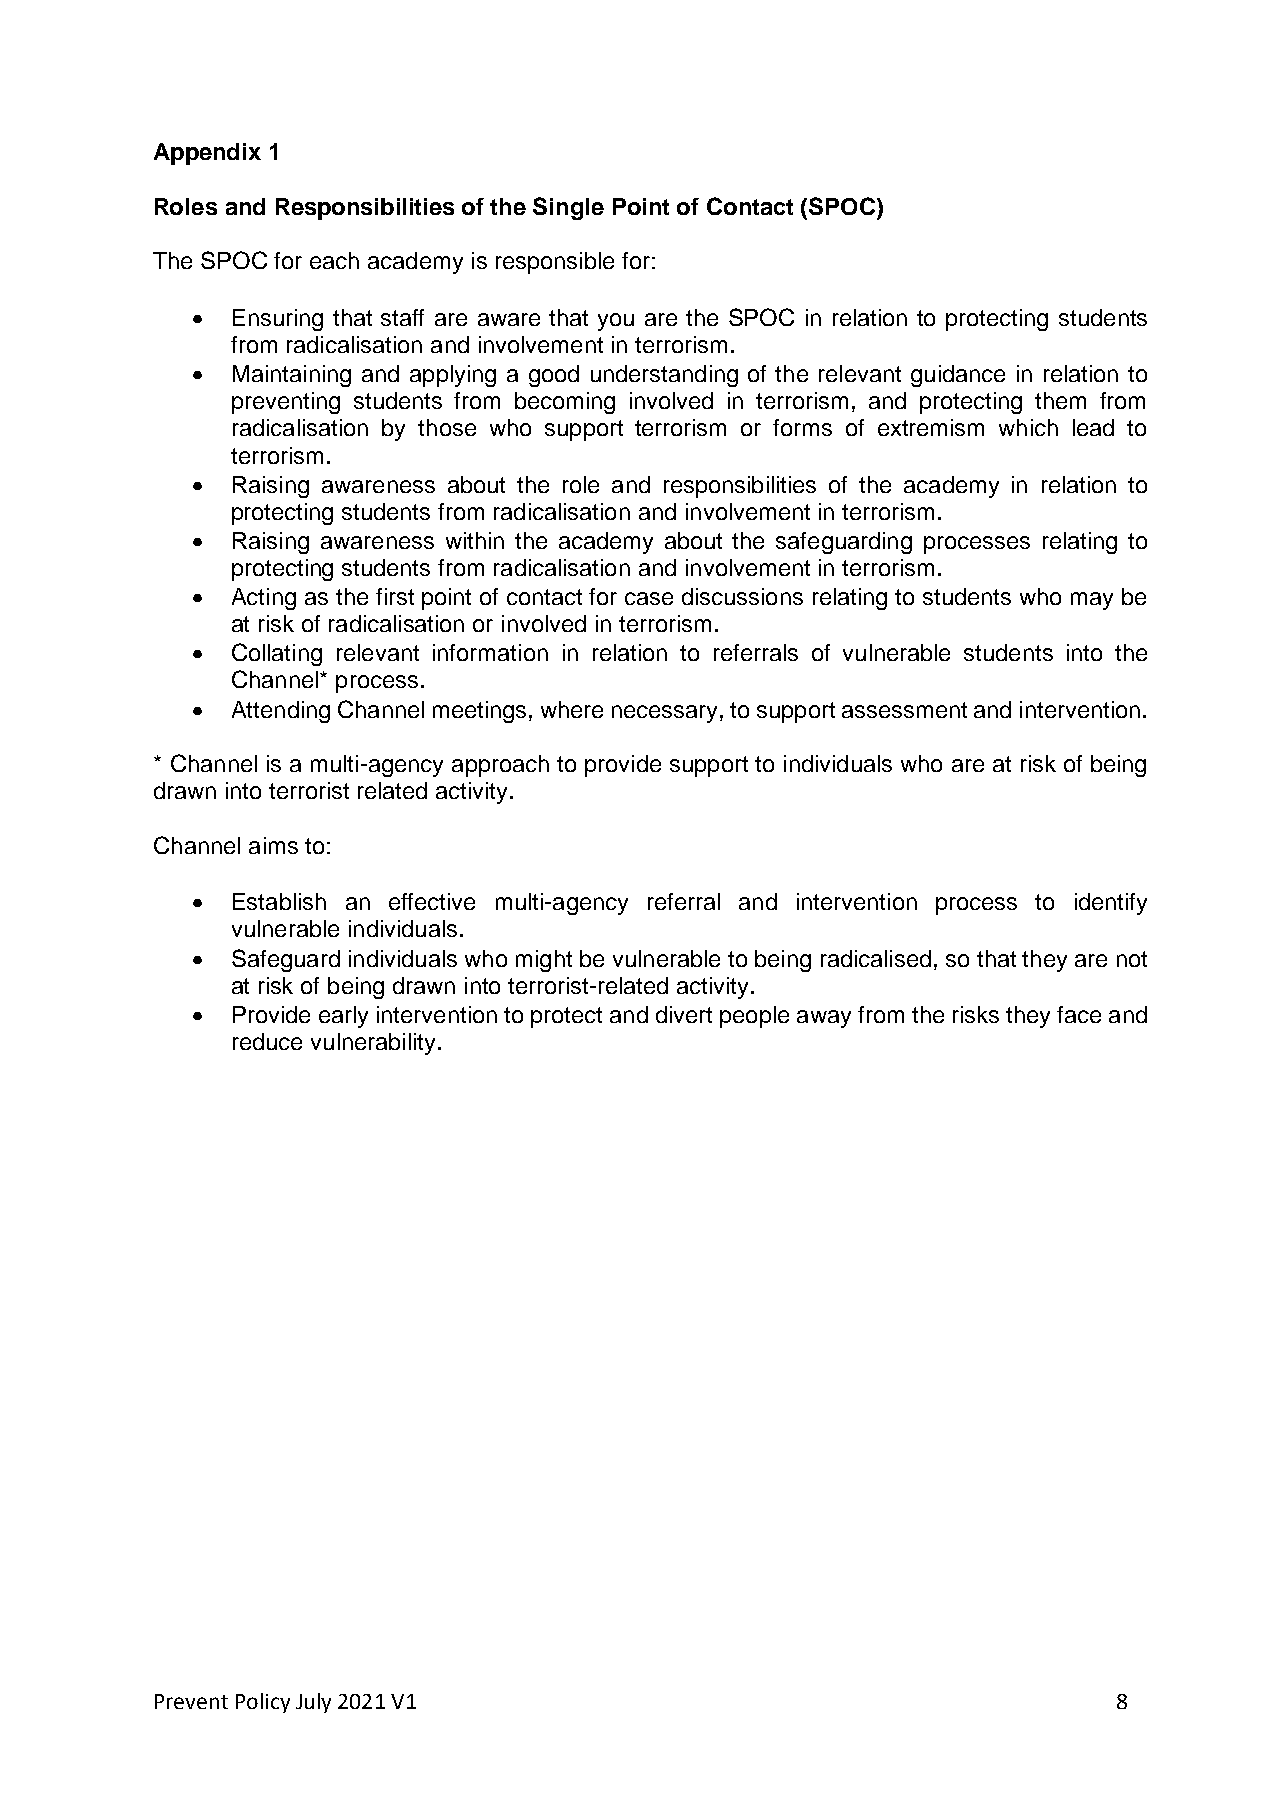  Describe the element at coordinates (263, 1703) in the page. I see `Policy` at that location.
